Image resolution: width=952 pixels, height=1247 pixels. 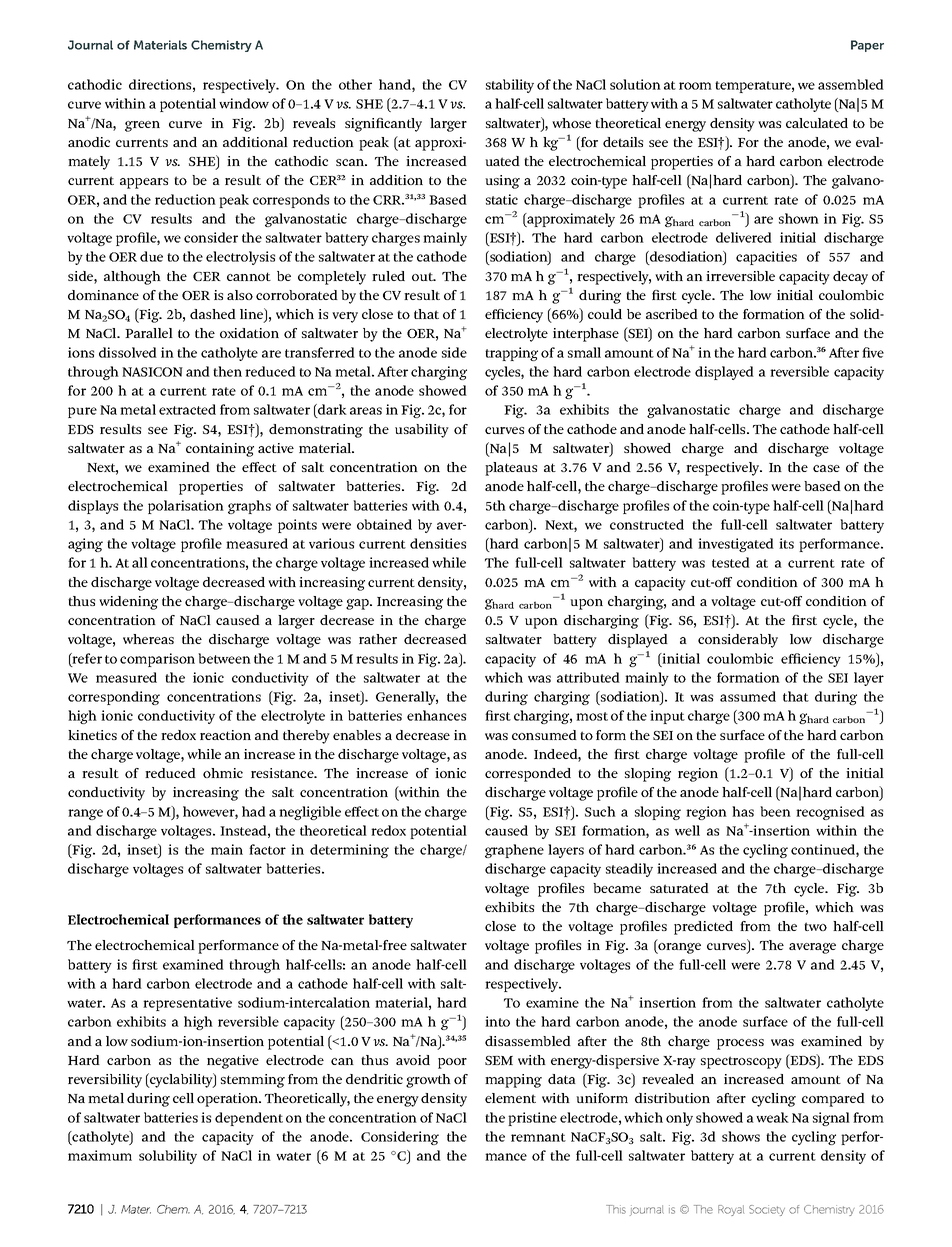 I want to click on remnant, so click(x=538, y=1137).
